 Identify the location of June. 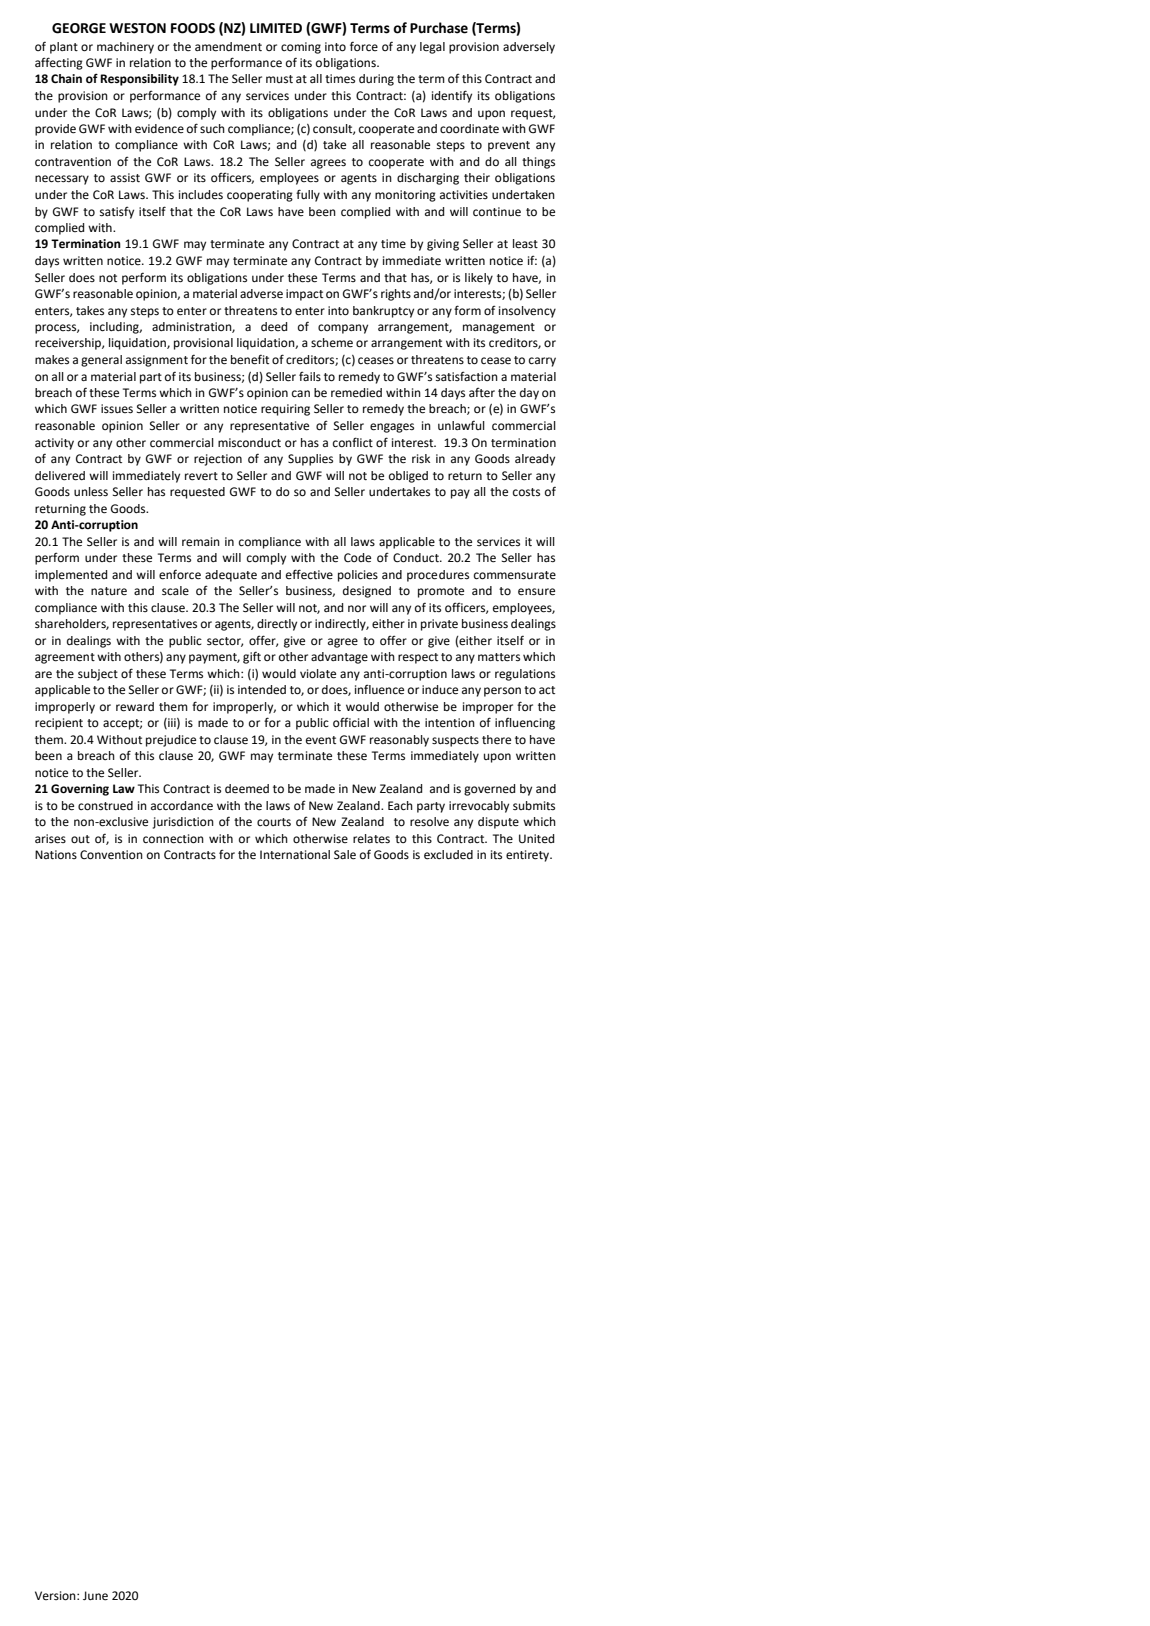
(95, 1596).
